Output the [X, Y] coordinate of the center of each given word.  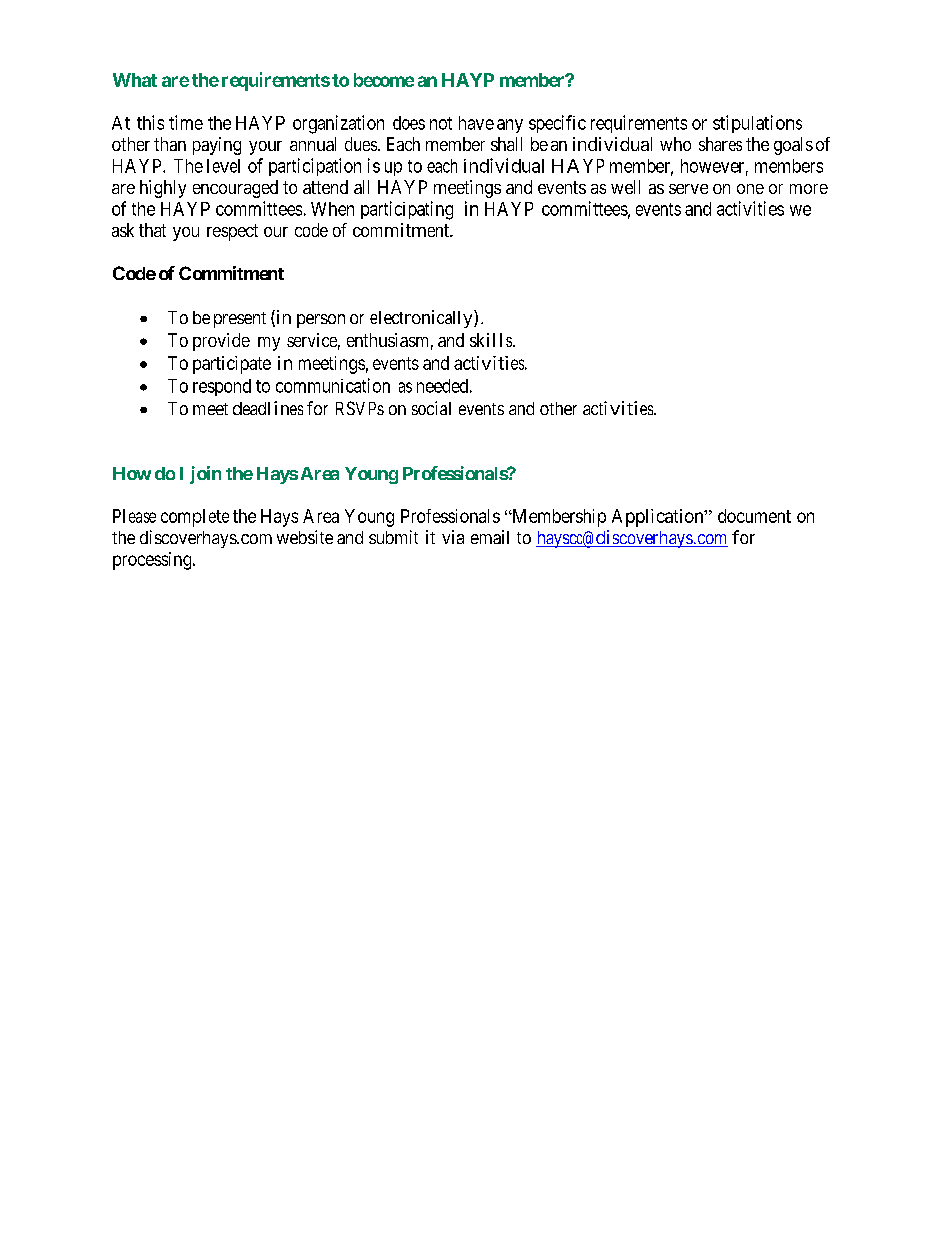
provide [221, 342]
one [750, 189]
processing [153, 561]
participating [407, 210]
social [431, 408]
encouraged [235, 189]
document [754, 516]
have [476, 123]
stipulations [757, 124]
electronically [422, 319]
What [135, 80]
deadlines [268, 408]
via [453, 537]
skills [491, 340]
